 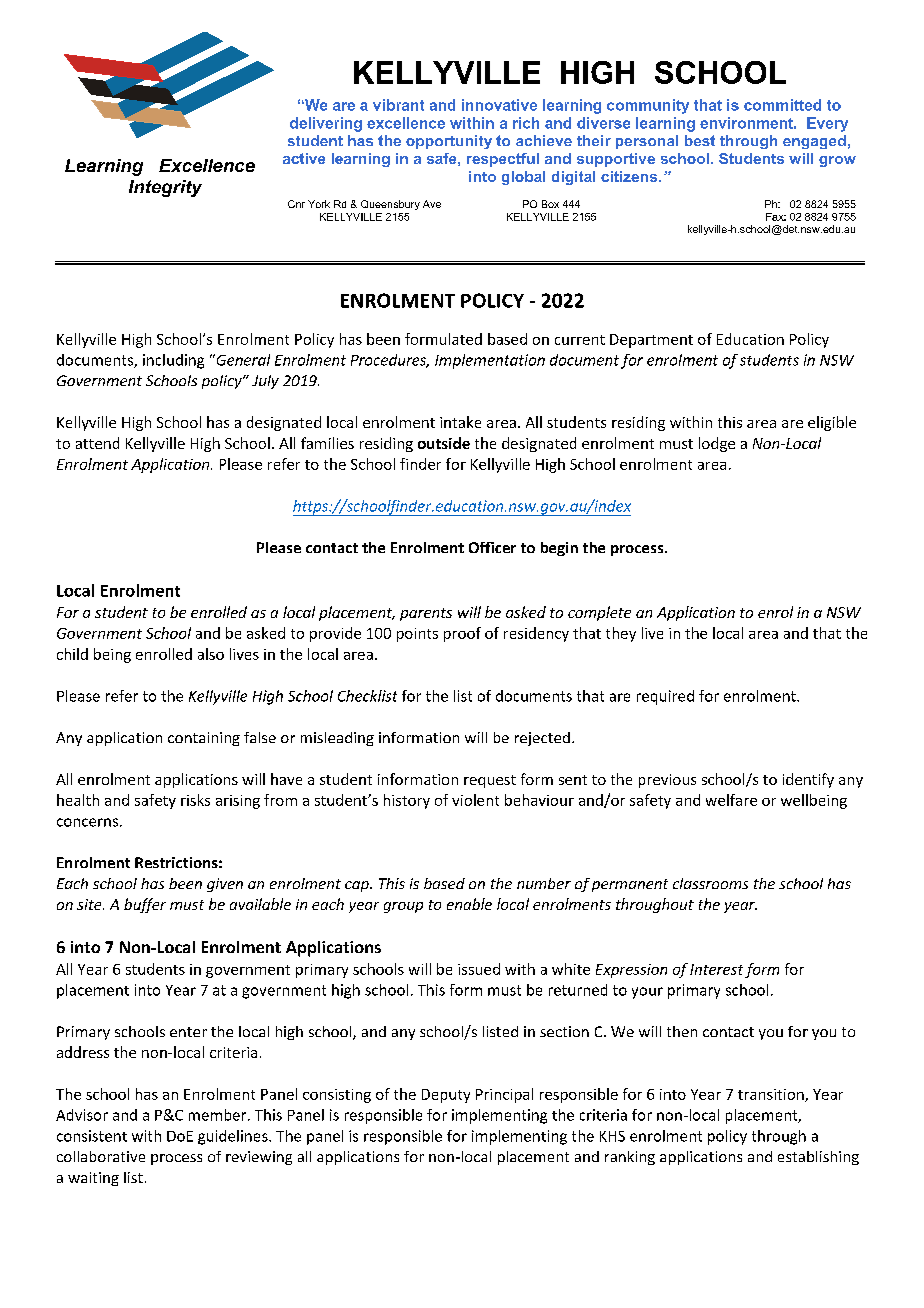 I want to click on lodge, so click(x=717, y=444).
